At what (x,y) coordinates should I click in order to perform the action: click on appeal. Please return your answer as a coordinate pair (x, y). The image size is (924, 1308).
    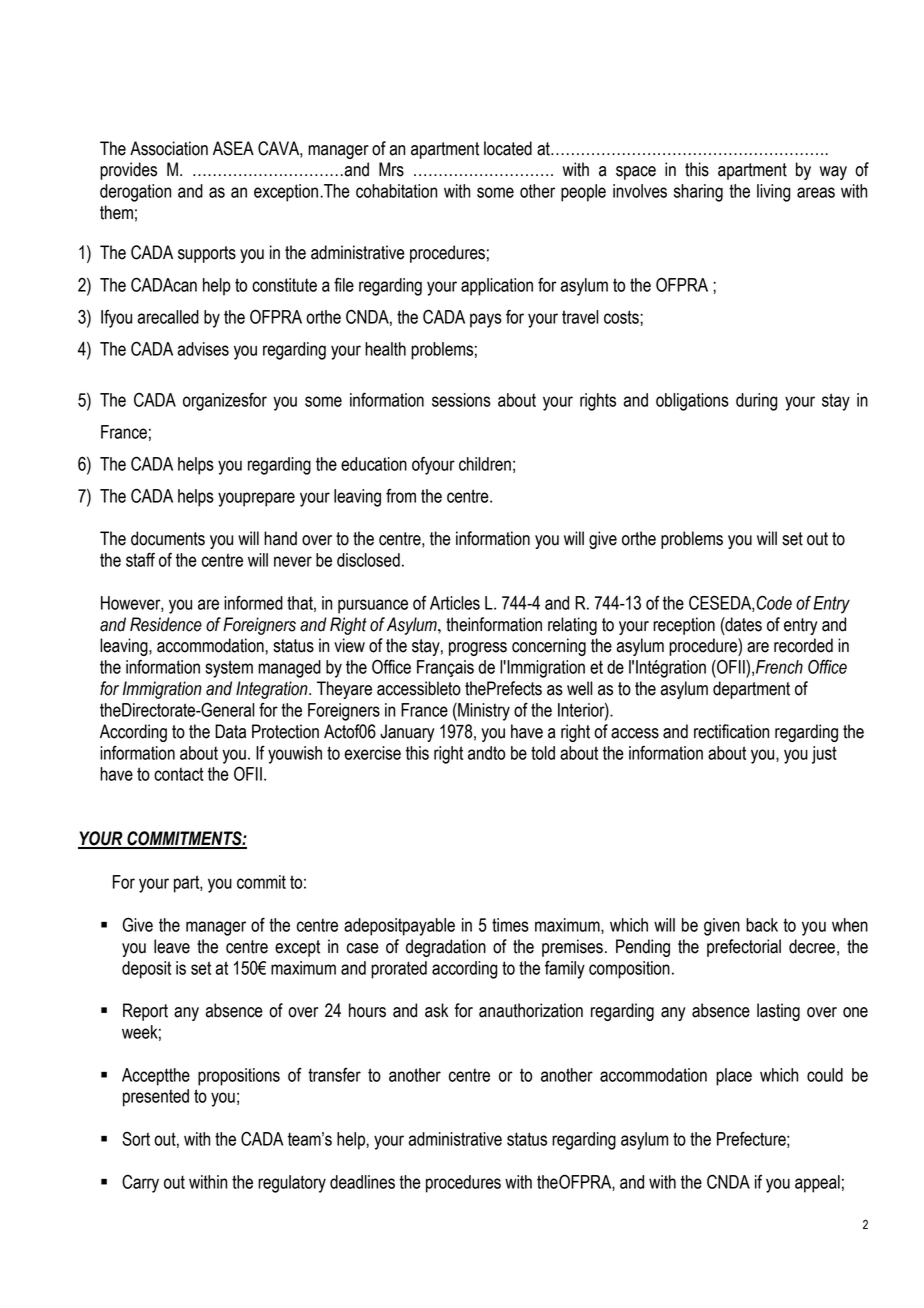
    Looking at the image, I should click on (817, 1184).
